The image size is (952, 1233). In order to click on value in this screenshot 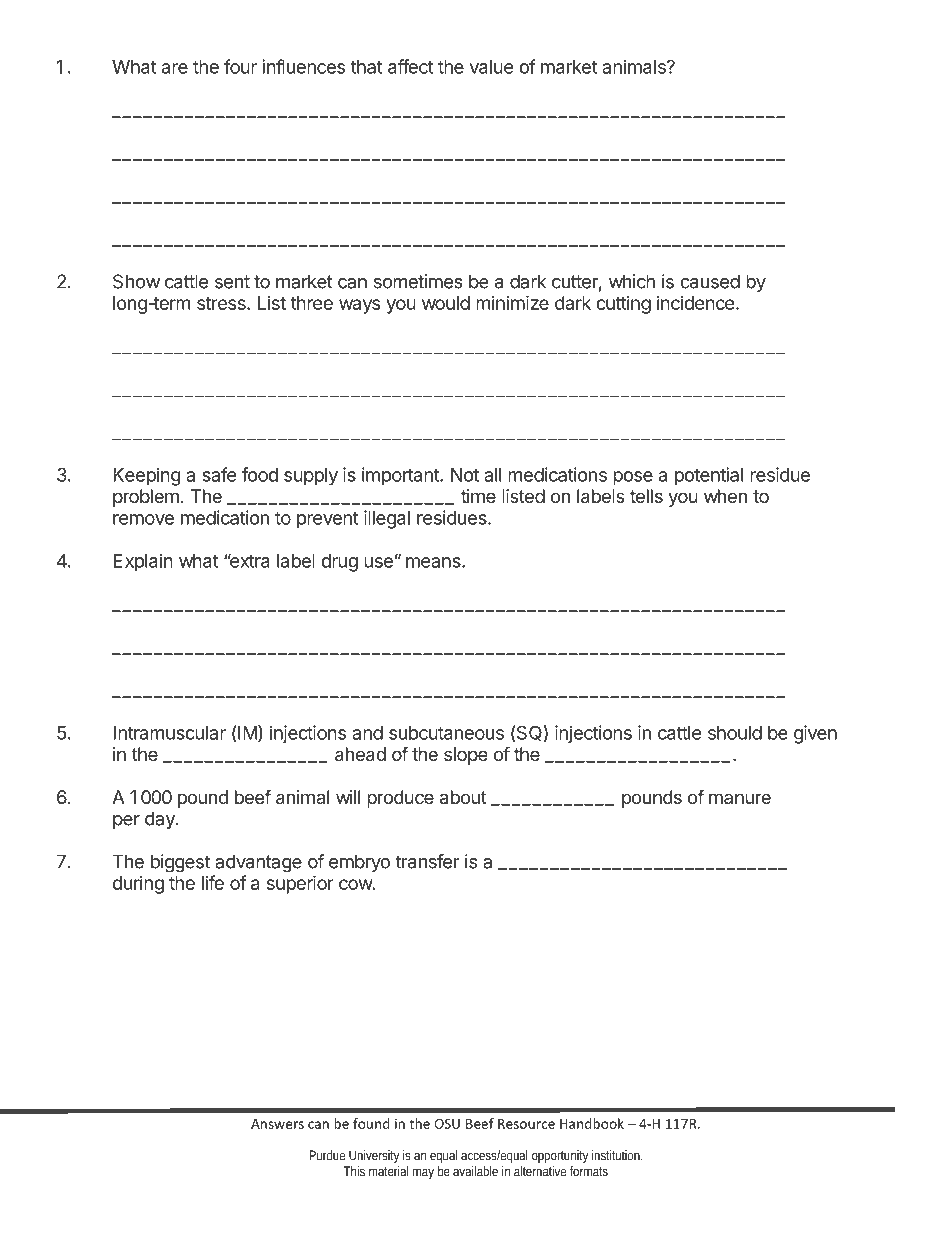, I will do `click(491, 67)`.
